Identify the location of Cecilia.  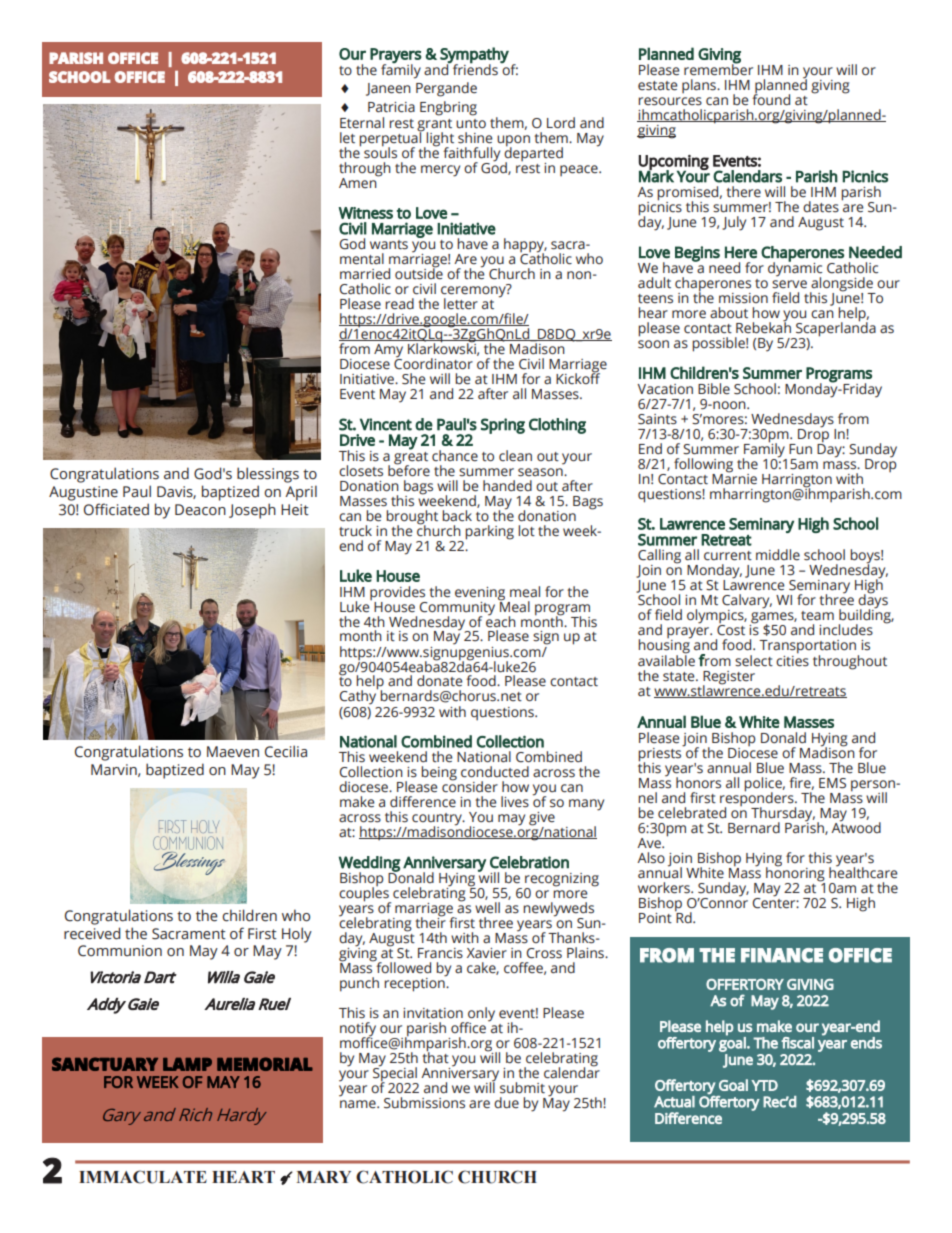
(286, 751).
